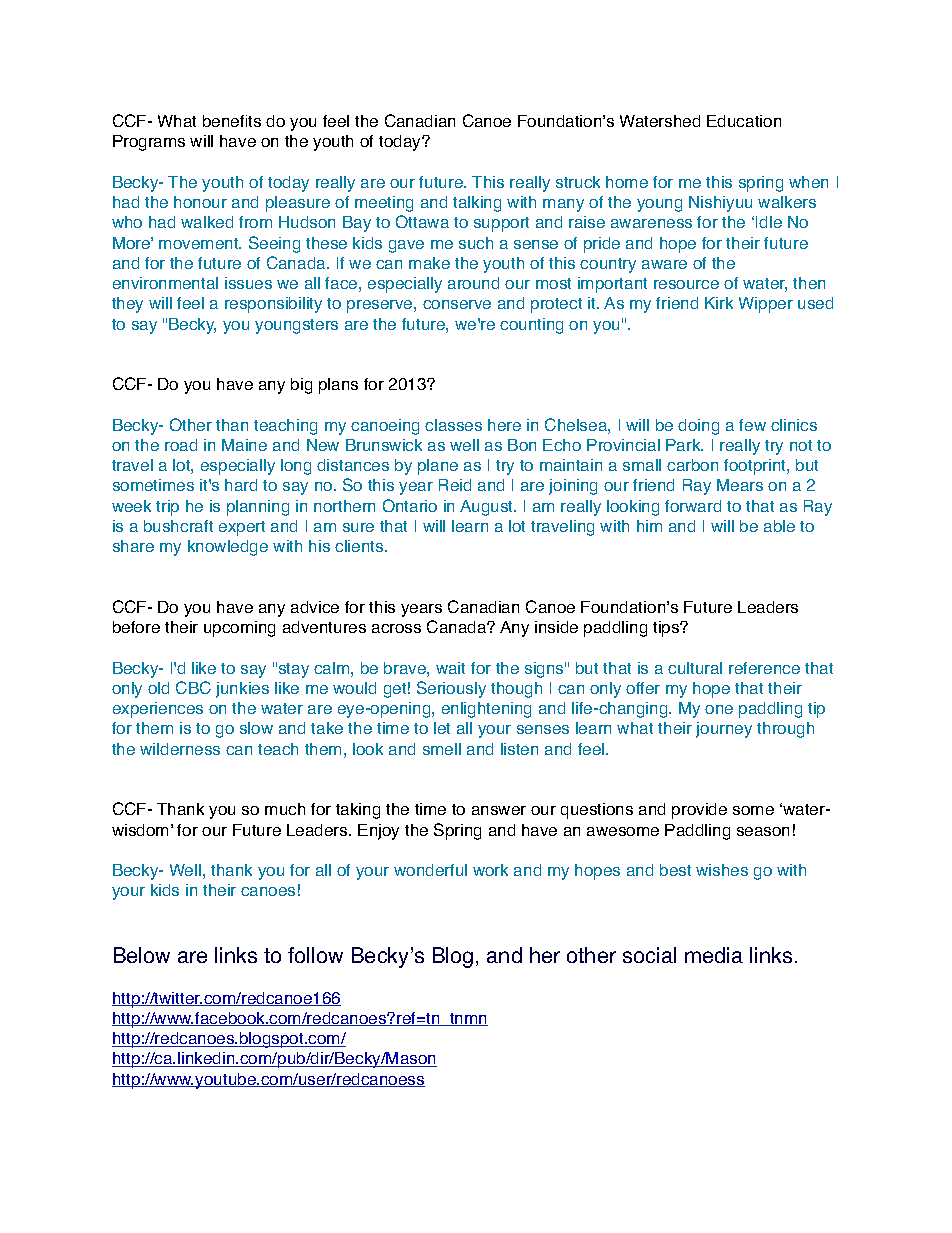  I want to click on Below, so click(142, 955).
